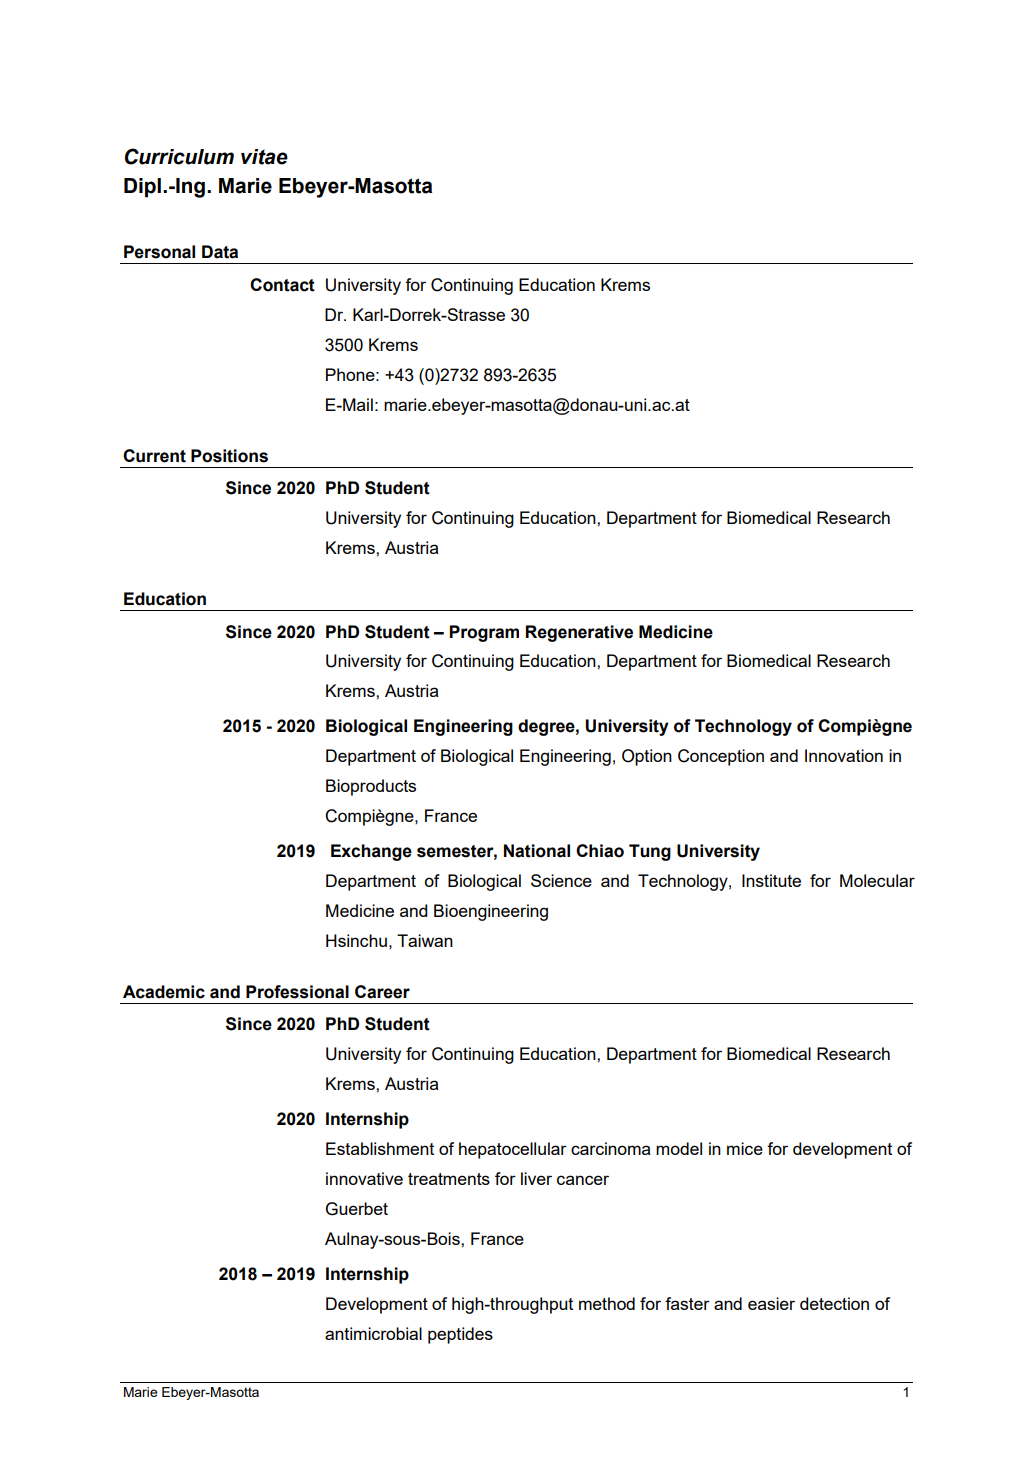 The height and width of the screenshot is (1462, 1033). What do you see at coordinates (561, 880) in the screenshot?
I see `Science` at bounding box center [561, 880].
